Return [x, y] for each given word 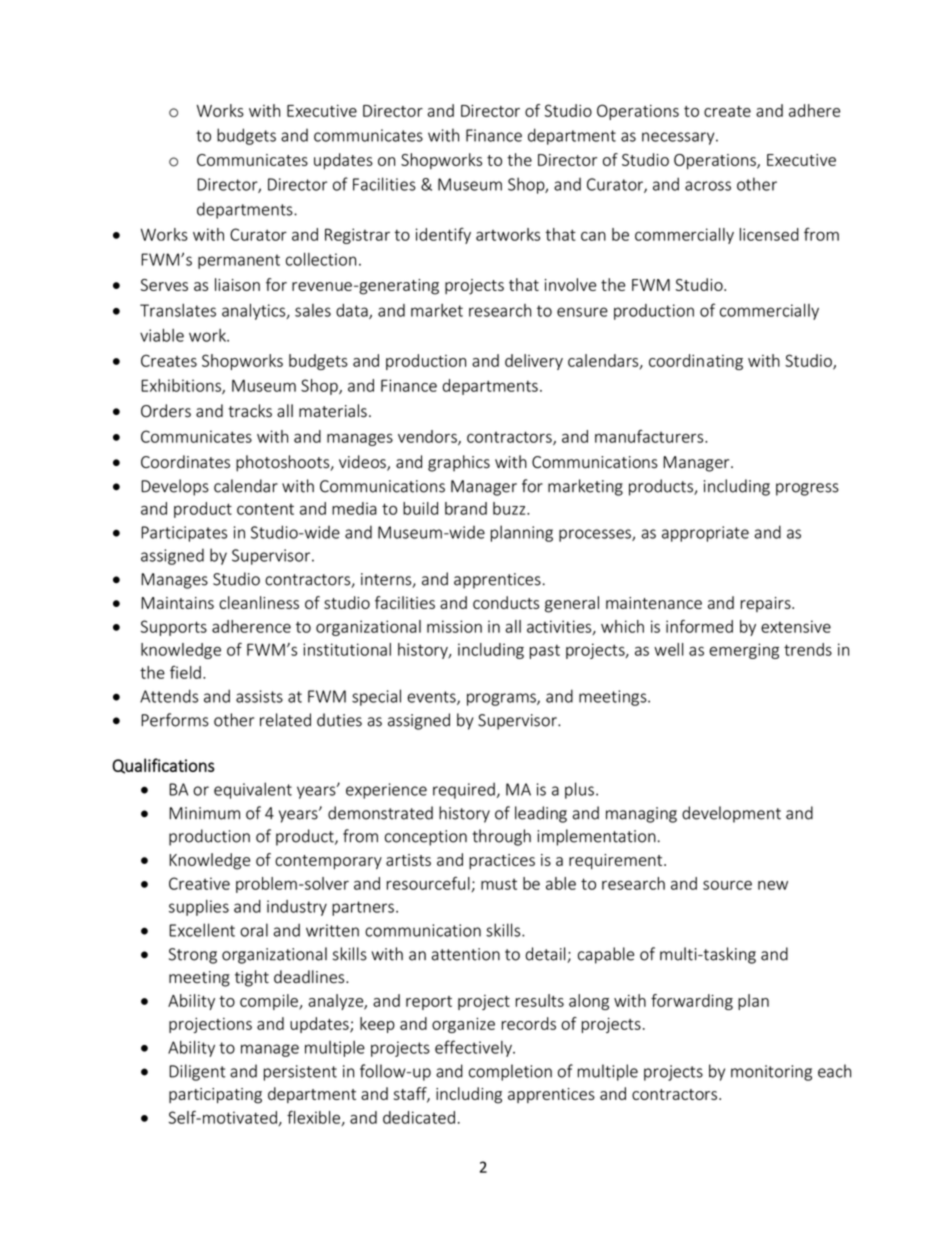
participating [215, 1096]
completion [510, 1072]
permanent [239, 261]
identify [443, 236]
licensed [769, 234]
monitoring [771, 1073]
